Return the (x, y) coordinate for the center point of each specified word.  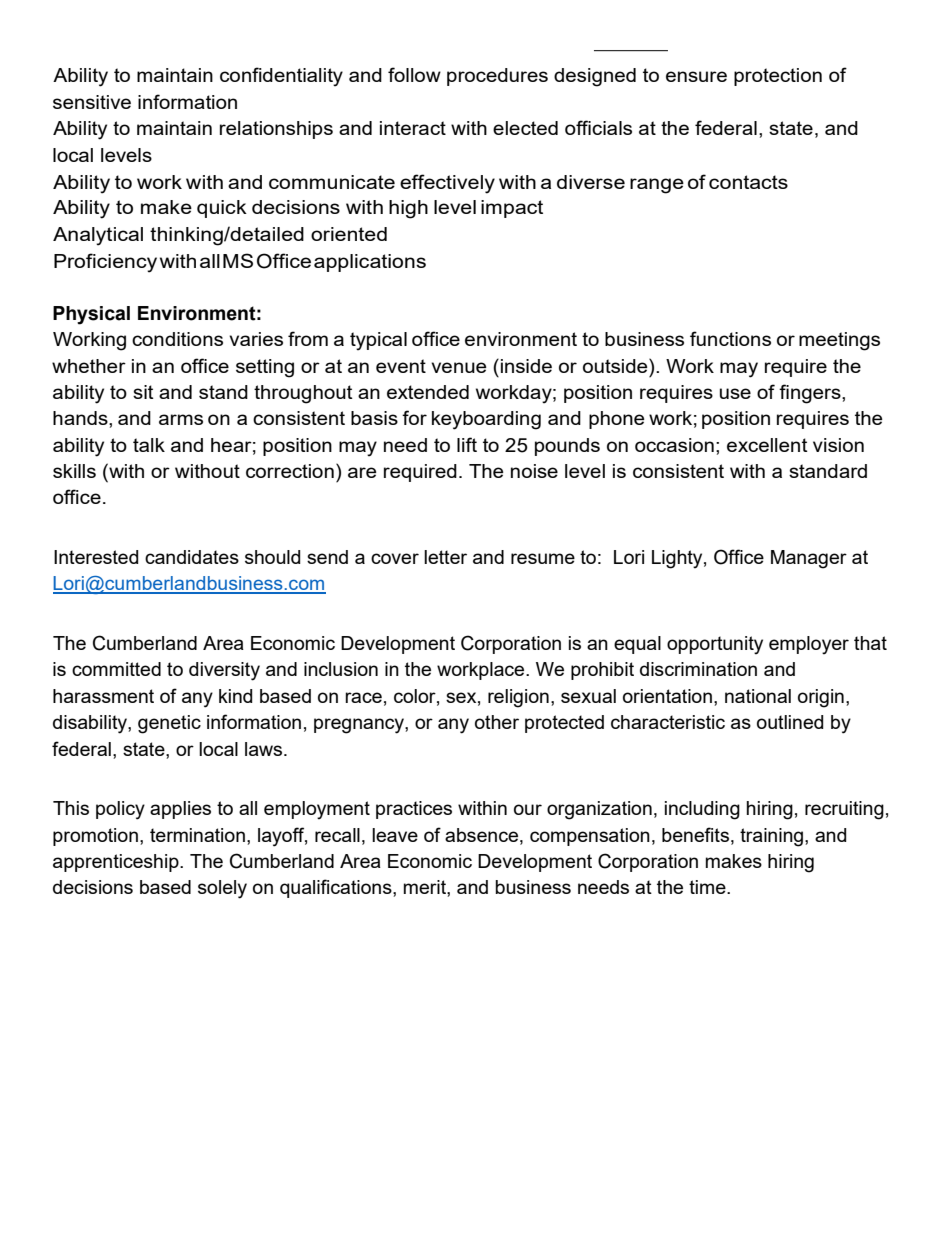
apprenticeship (117, 863)
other (497, 722)
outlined (790, 722)
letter (445, 557)
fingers (811, 394)
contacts (748, 182)
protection (778, 77)
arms (181, 419)
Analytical (98, 236)
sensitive (92, 102)
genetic (169, 724)
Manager (809, 559)
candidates (192, 557)
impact (512, 209)
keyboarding (486, 420)
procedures (497, 77)
